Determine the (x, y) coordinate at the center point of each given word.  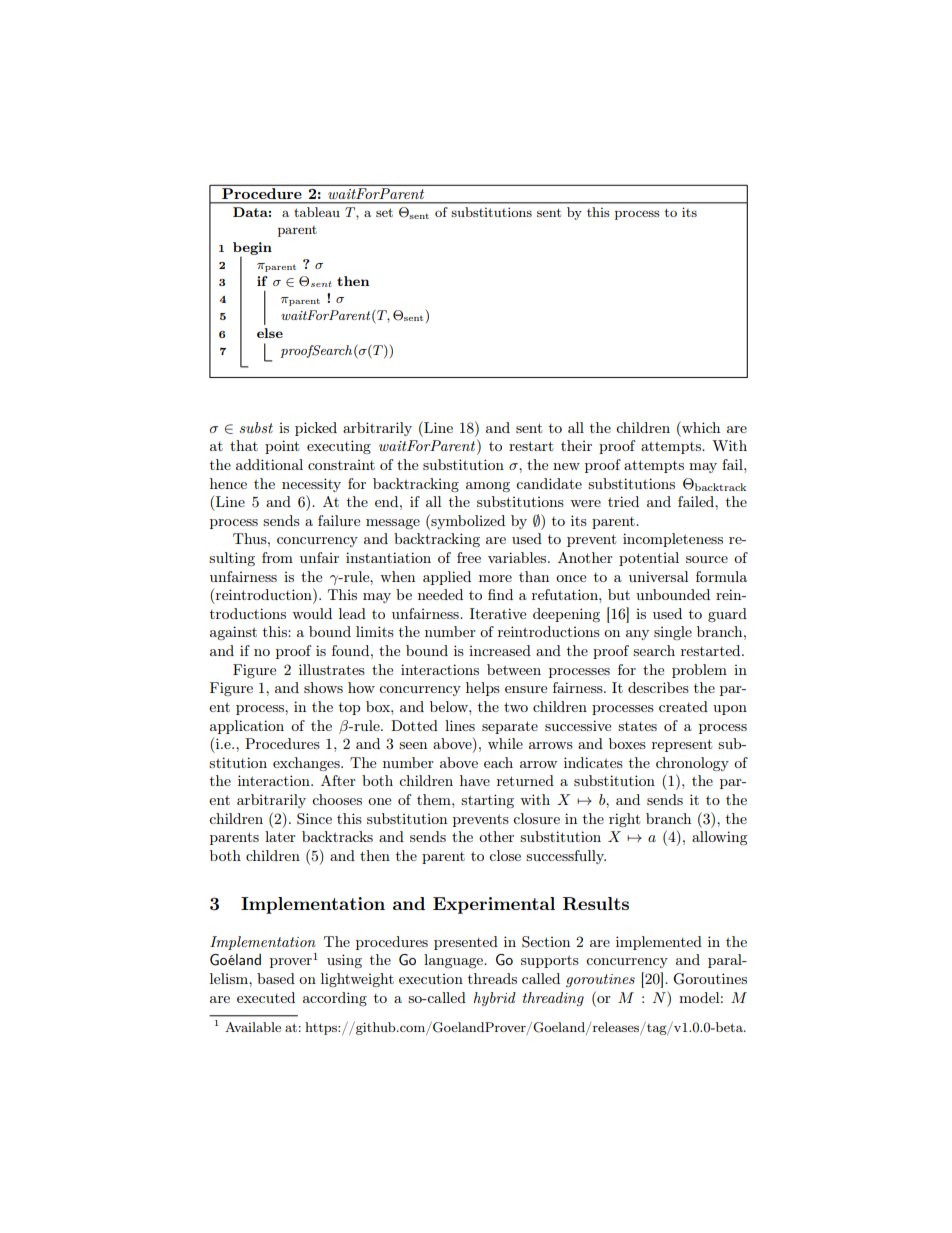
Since (314, 819)
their (576, 445)
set (384, 212)
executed (266, 997)
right (624, 820)
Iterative (498, 613)
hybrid (494, 999)
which (700, 427)
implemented (659, 943)
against (233, 633)
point (282, 447)
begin (252, 249)
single (673, 633)
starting (487, 801)
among (488, 487)
